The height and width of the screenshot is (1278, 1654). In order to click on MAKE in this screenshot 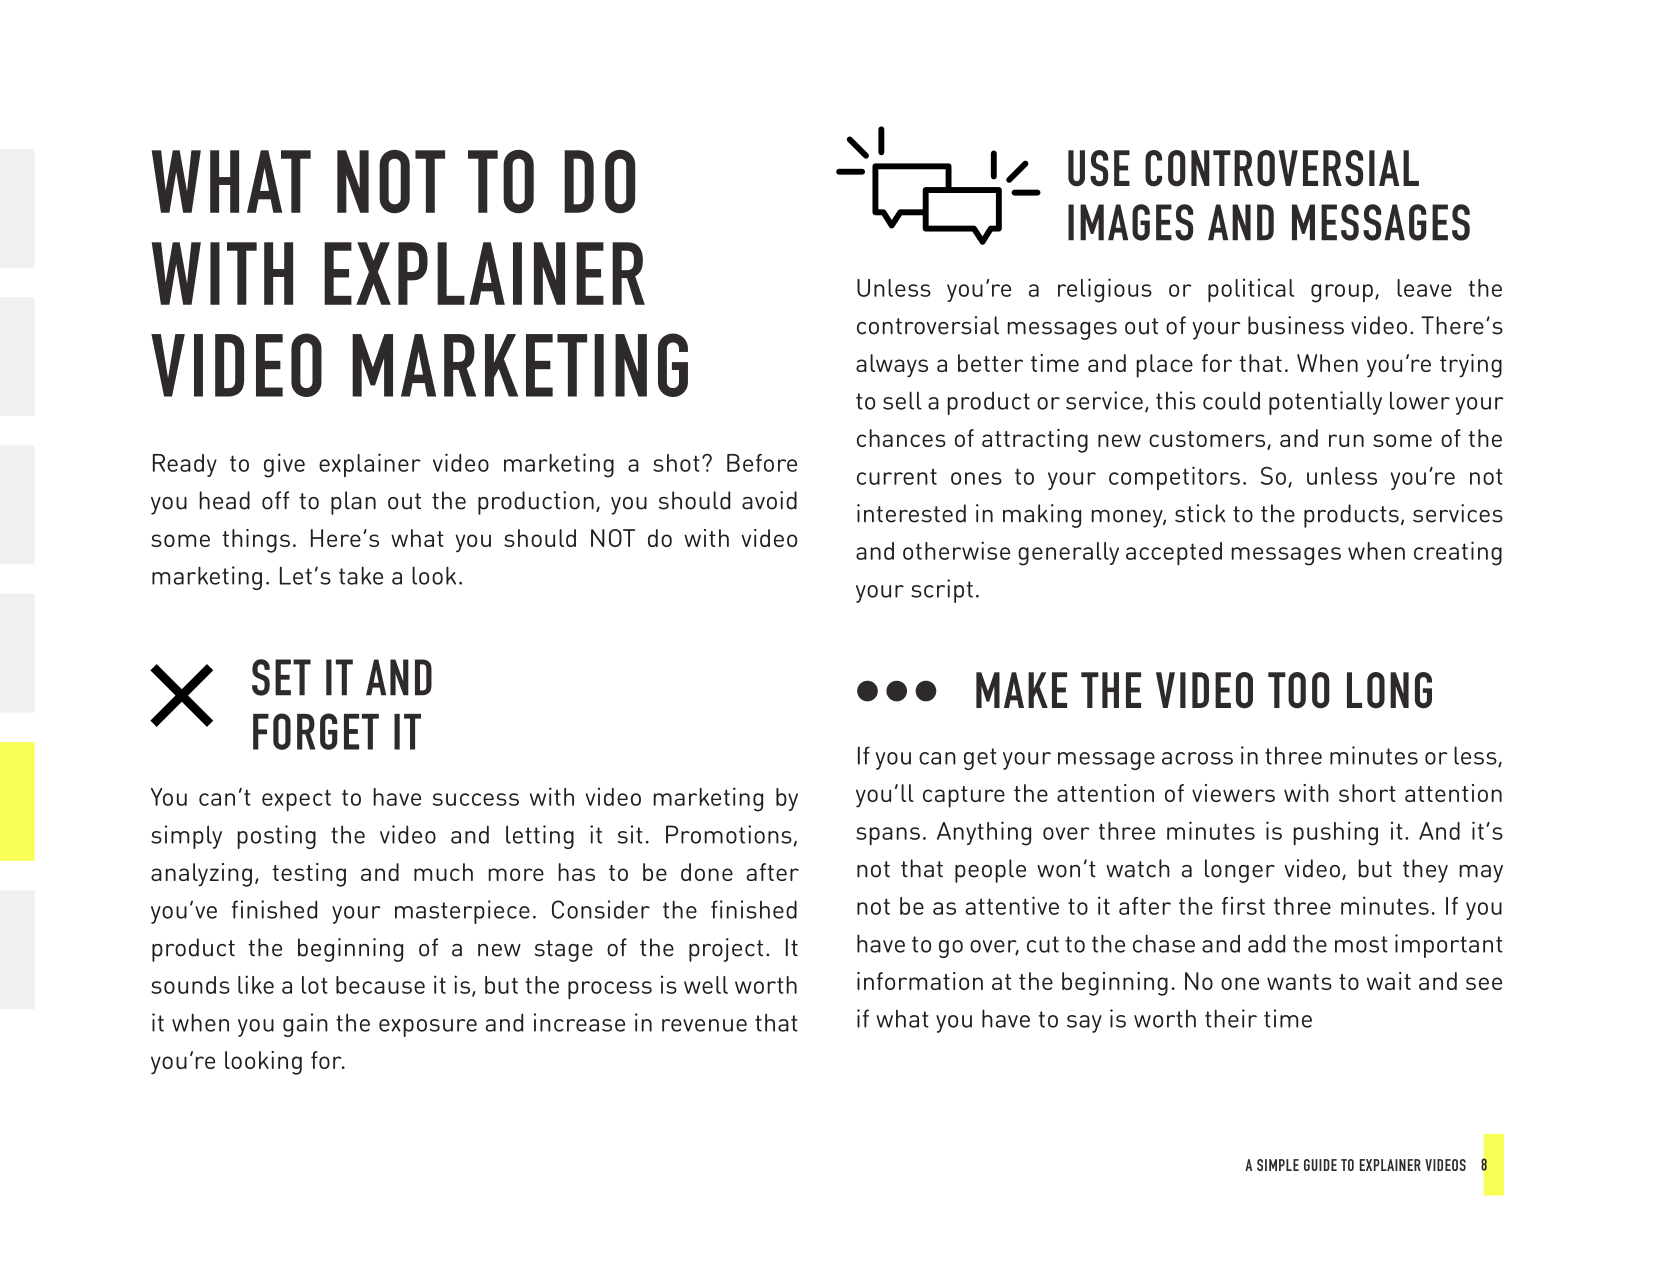, I will do `click(1021, 690)`.
